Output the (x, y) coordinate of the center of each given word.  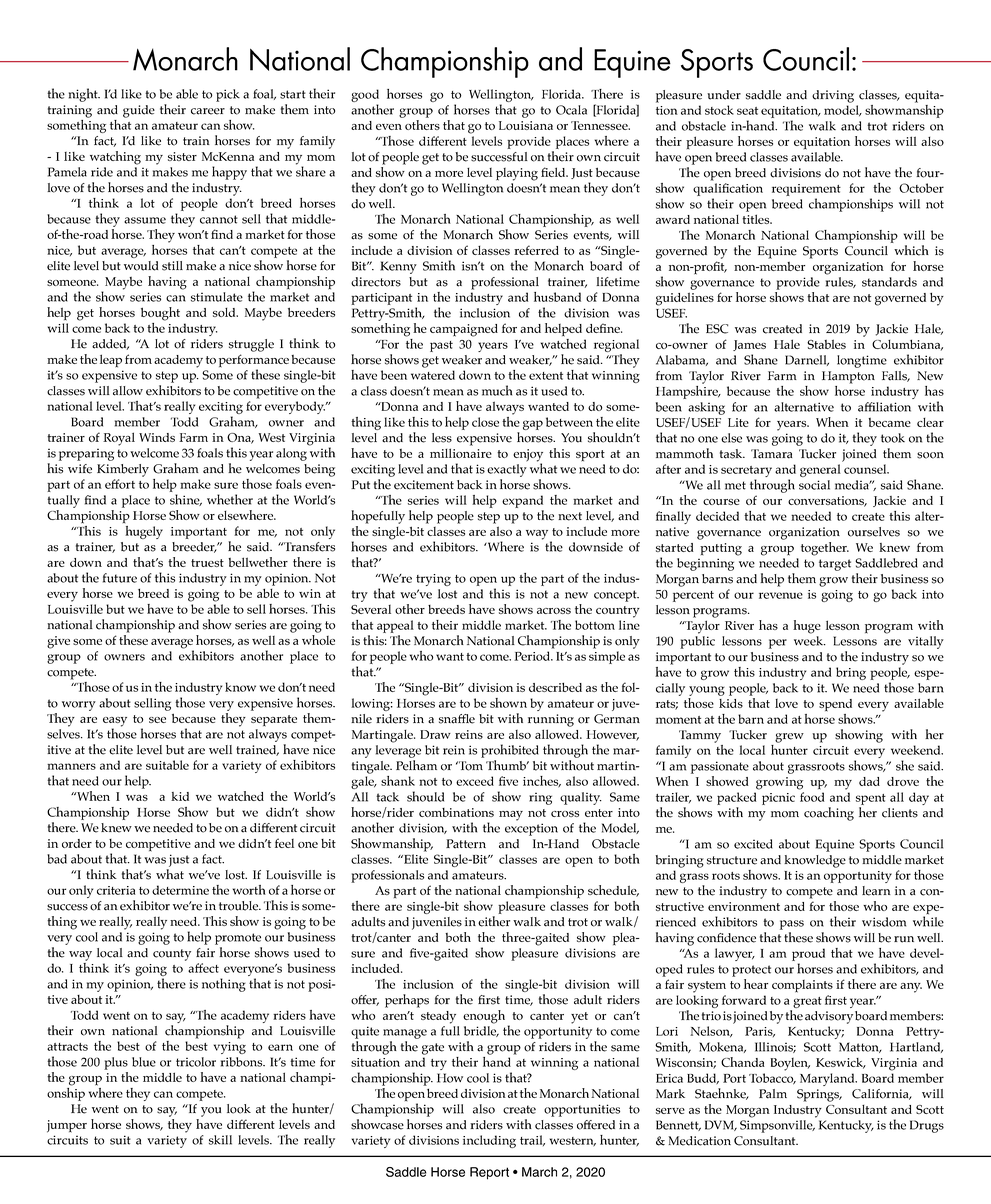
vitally (926, 642)
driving (833, 96)
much (497, 390)
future (120, 578)
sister (182, 156)
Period (533, 656)
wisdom (884, 922)
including (489, 1141)
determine (180, 890)
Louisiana (526, 125)
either (494, 921)
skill (220, 1140)
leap (111, 361)
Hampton (848, 377)
